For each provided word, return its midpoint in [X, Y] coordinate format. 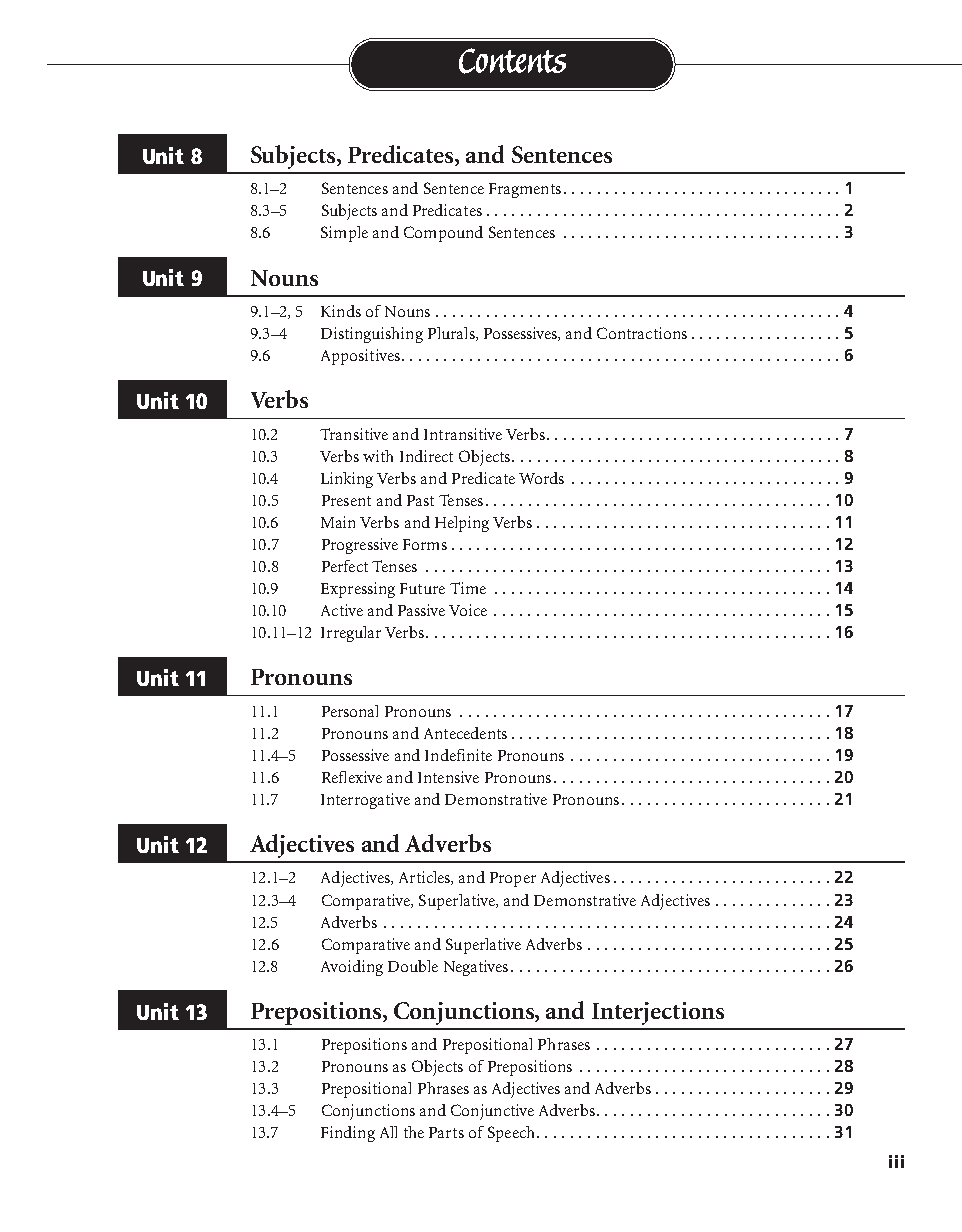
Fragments [525, 190]
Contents [512, 61]
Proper [513, 879]
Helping [462, 524]
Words [541, 478]
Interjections [658, 1013]
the [414, 1132]
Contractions [642, 333]
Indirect [426, 456]
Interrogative [365, 801]
